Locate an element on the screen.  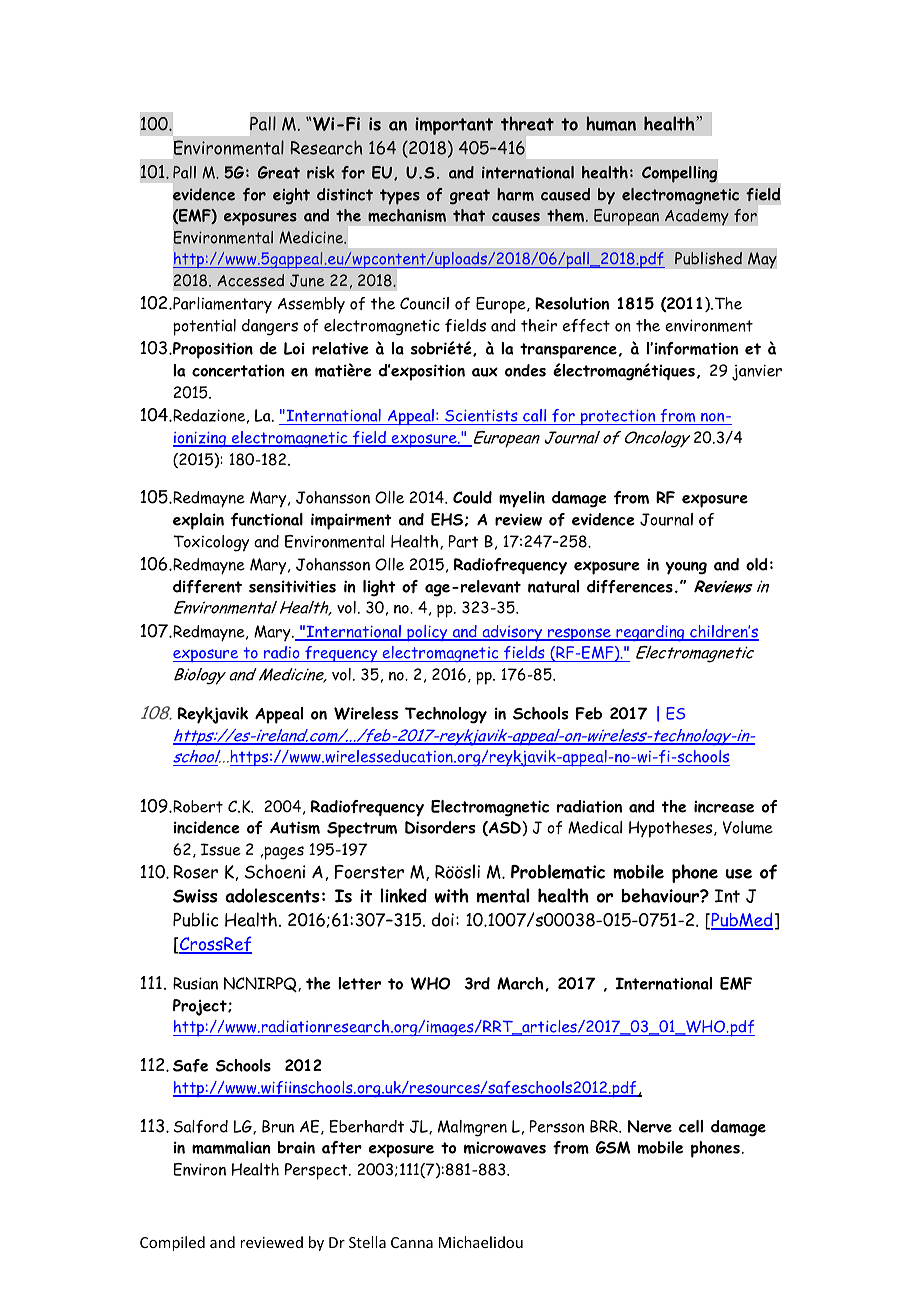
dangers is located at coordinates (270, 327).
